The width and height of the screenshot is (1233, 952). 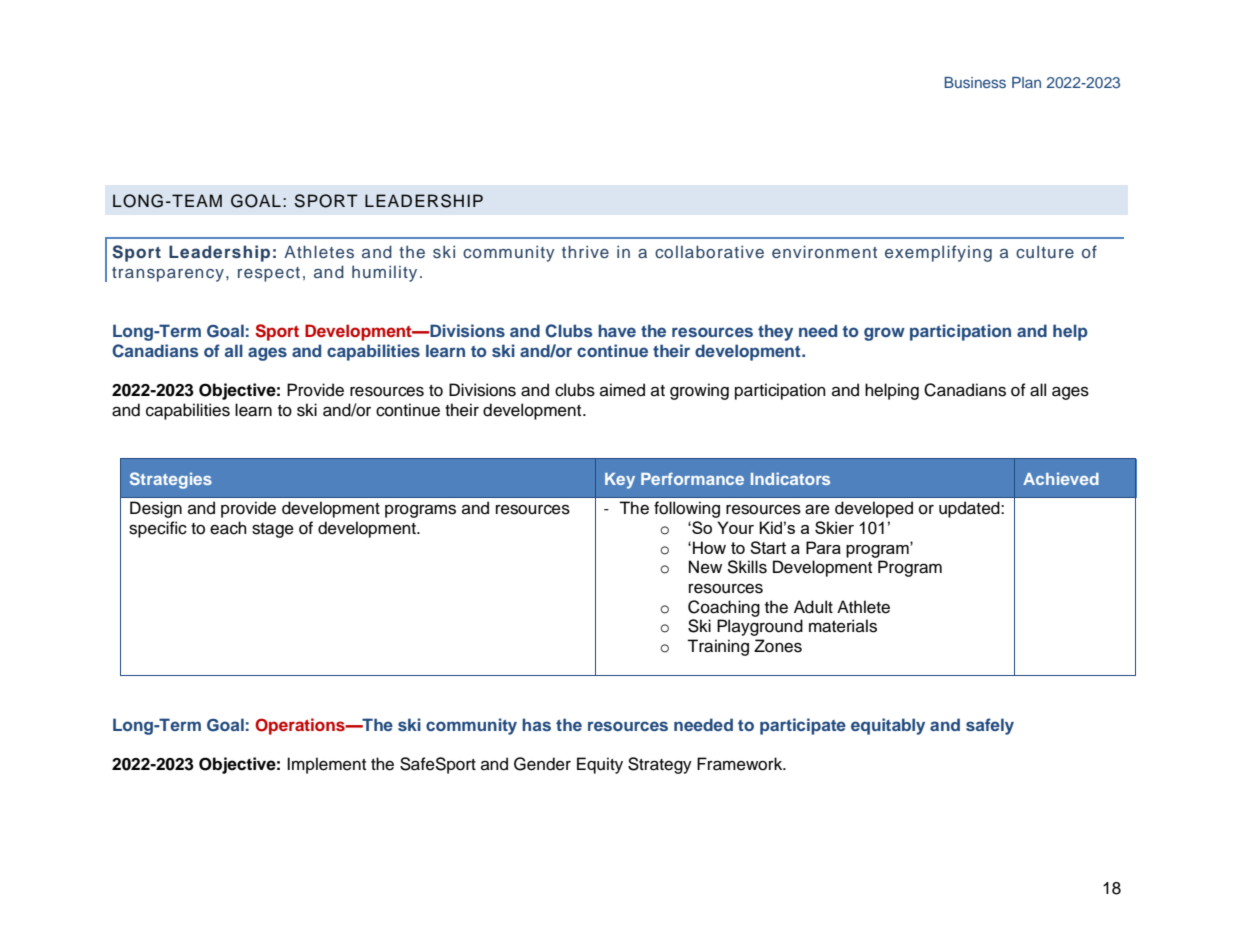 What do you see at coordinates (600, 765) in the screenshot?
I see `Equity` at bounding box center [600, 765].
